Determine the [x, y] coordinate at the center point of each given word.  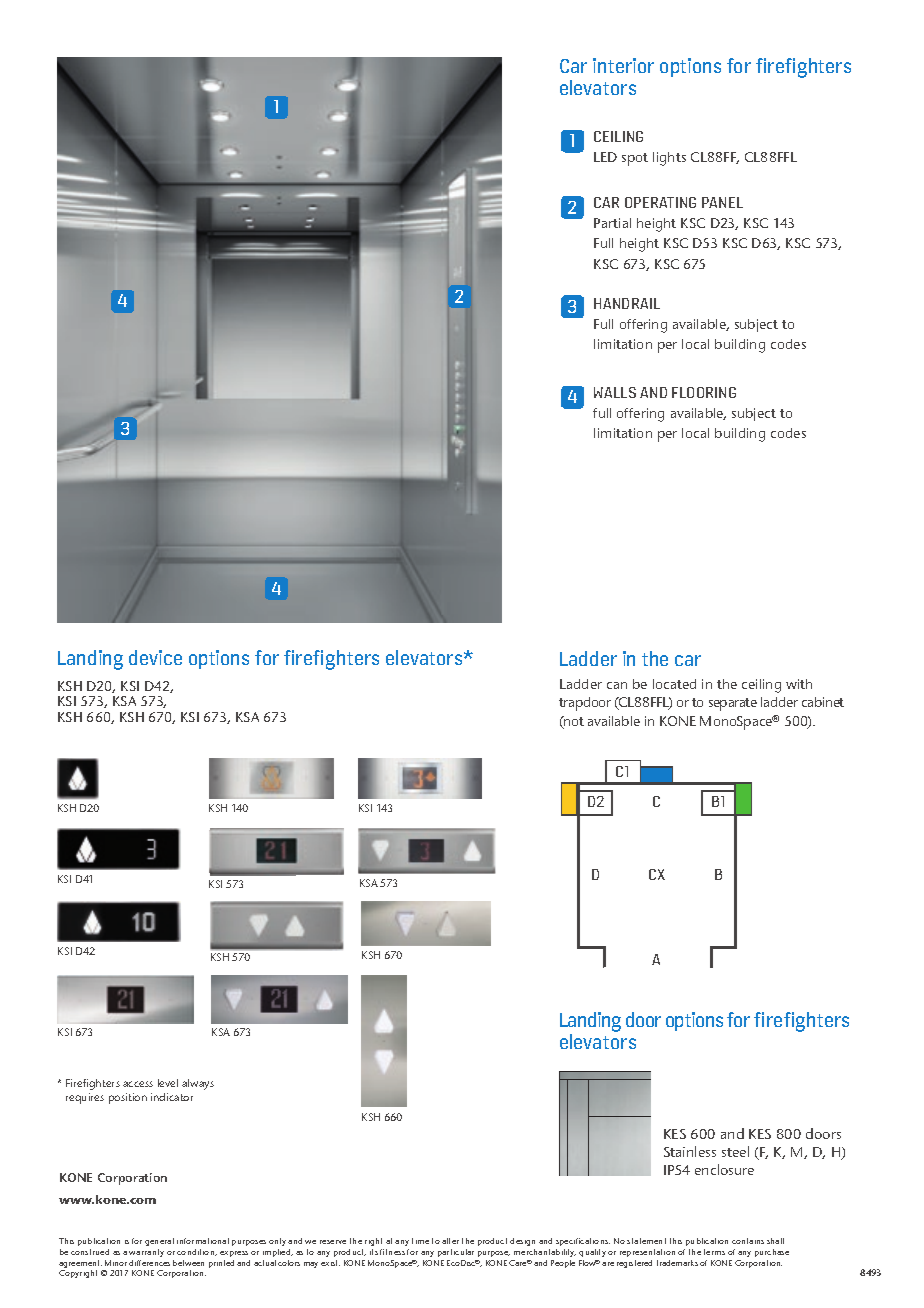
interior [623, 65]
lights [669, 159]
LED [605, 157]
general [159, 1242]
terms [714, 1252]
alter [450, 1241]
